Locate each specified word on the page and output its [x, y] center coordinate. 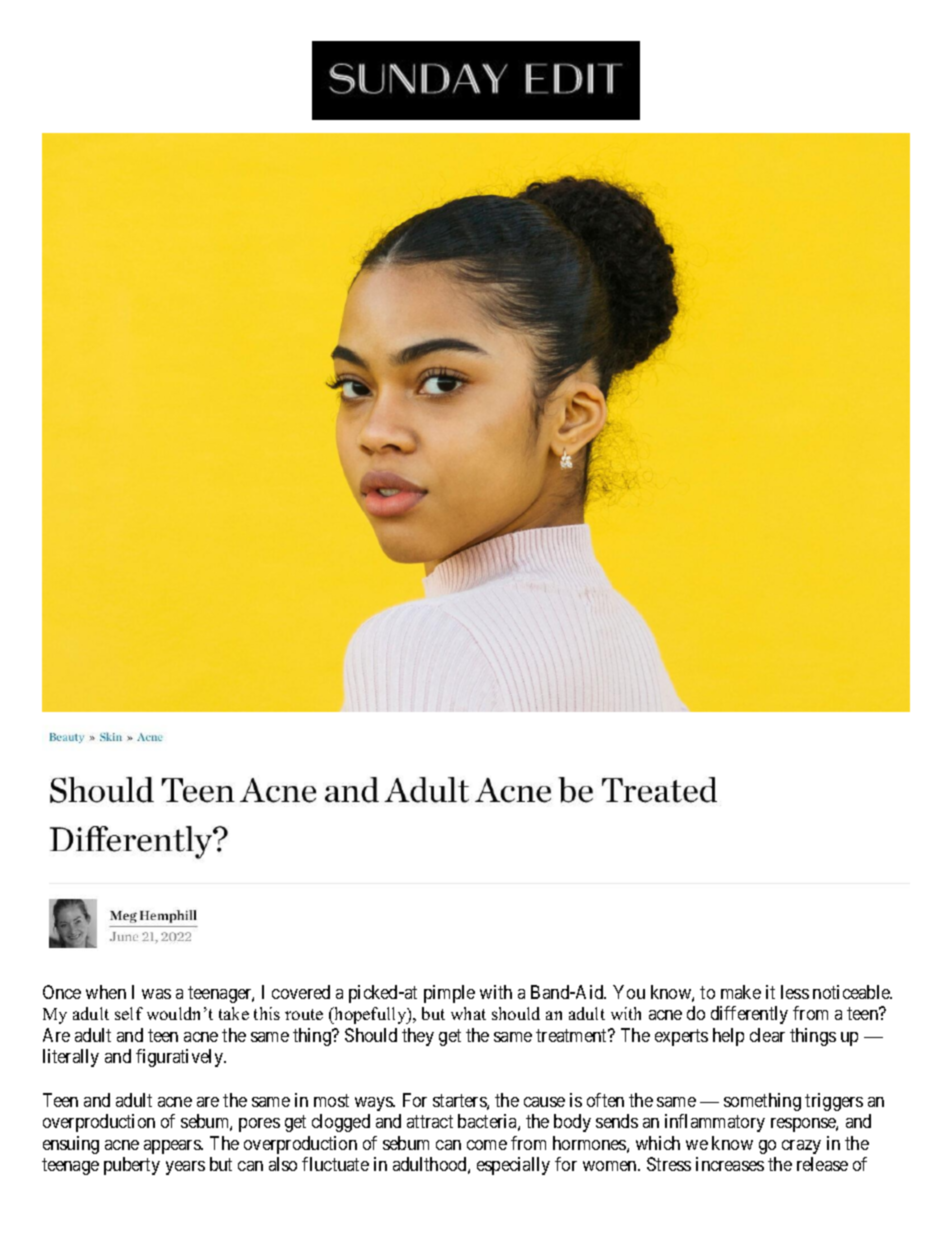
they [418, 1037]
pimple [449, 994]
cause [544, 1102]
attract [430, 1121]
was [156, 994]
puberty [132, 1166]
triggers [834, 1102]
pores [259, 1125]
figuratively [181, 1058]
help [728, 1037]
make [741, 992]
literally [71, 1058]
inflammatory [715, 1123]
